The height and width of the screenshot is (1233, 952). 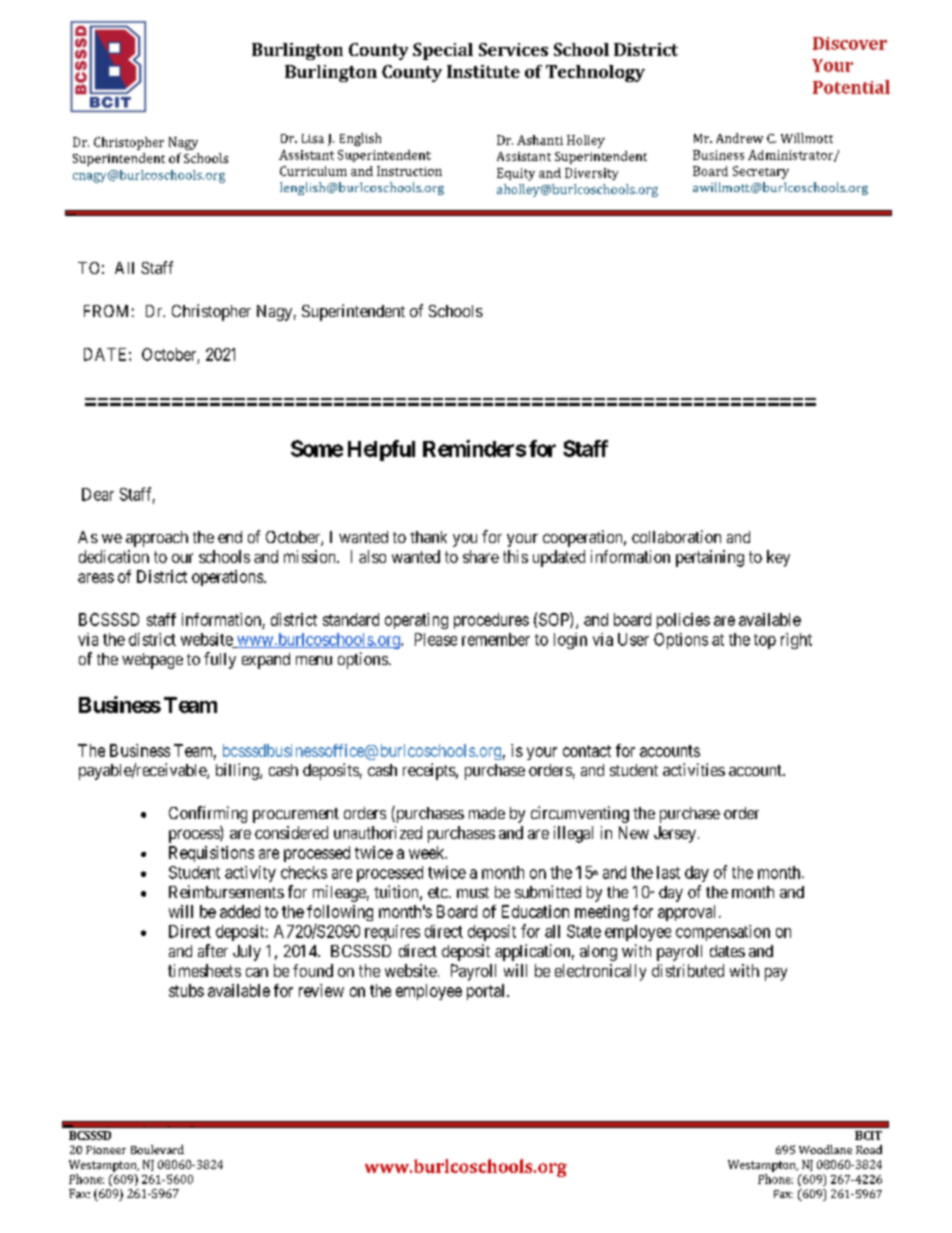 What do you see at coordinates (381, 450) in the screenshot?
I see `Helpful` at bounding box center [381, 450].
